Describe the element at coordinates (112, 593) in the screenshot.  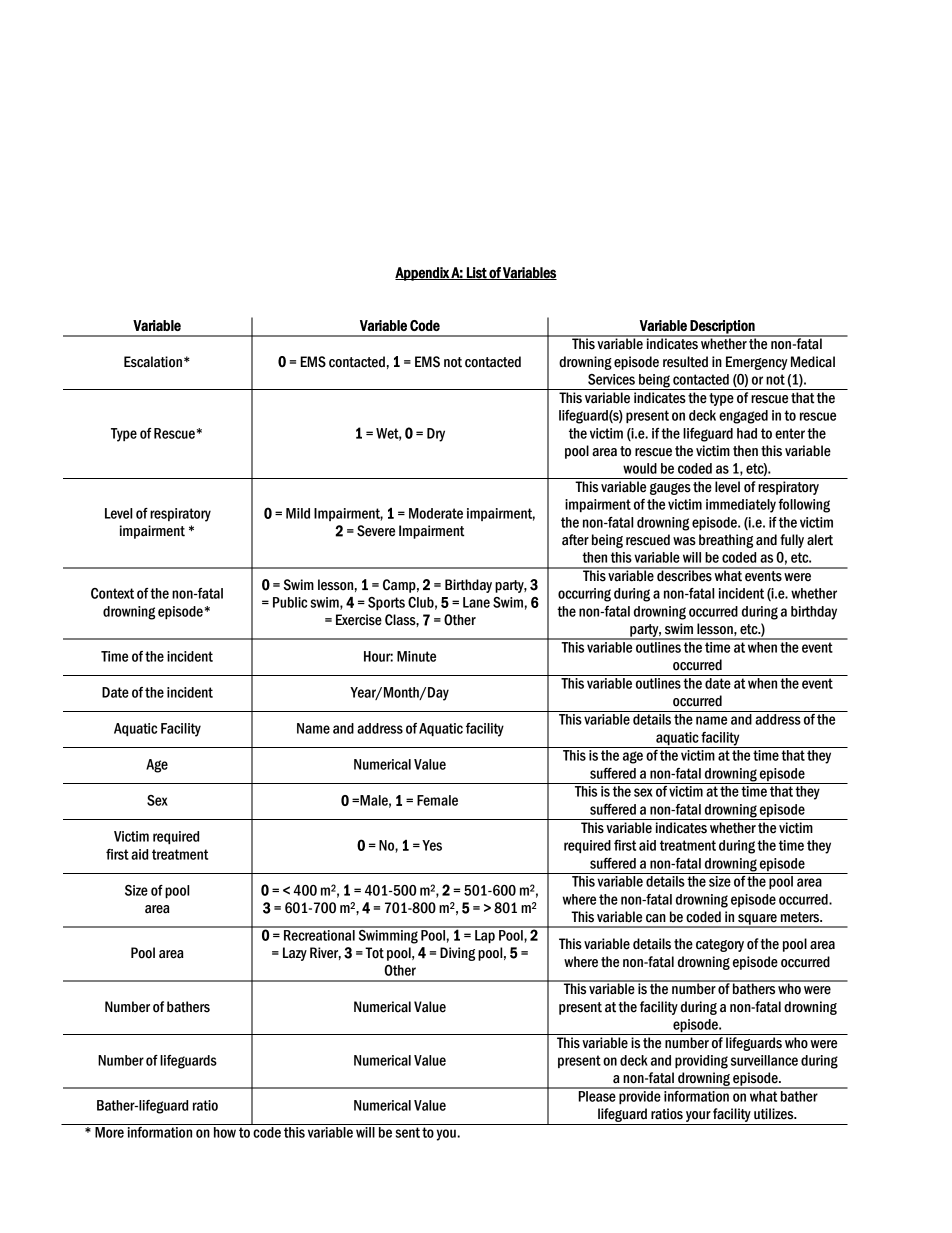
I see `Context` at that location.
